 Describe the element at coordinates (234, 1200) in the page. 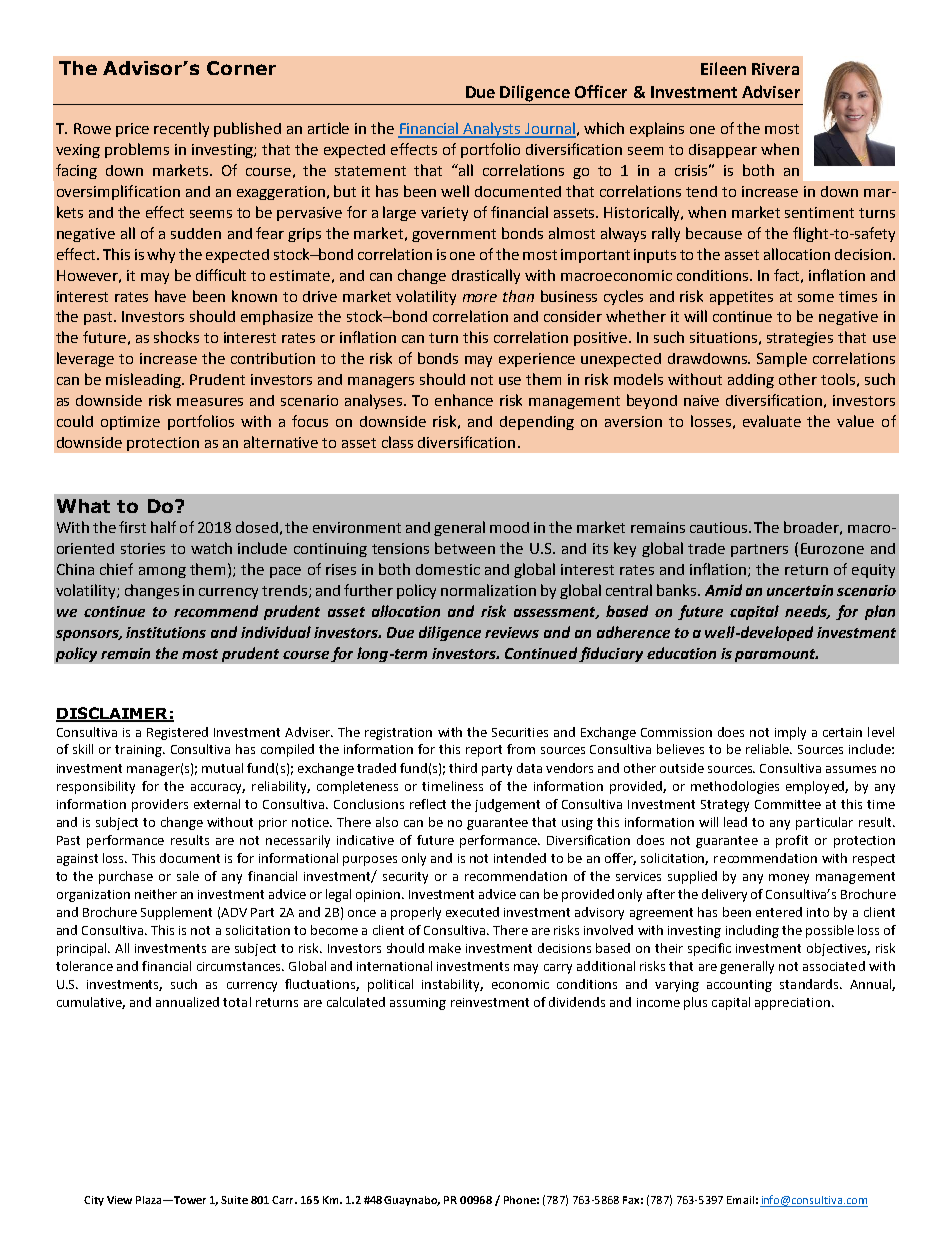

I see `Suite` at that location.
